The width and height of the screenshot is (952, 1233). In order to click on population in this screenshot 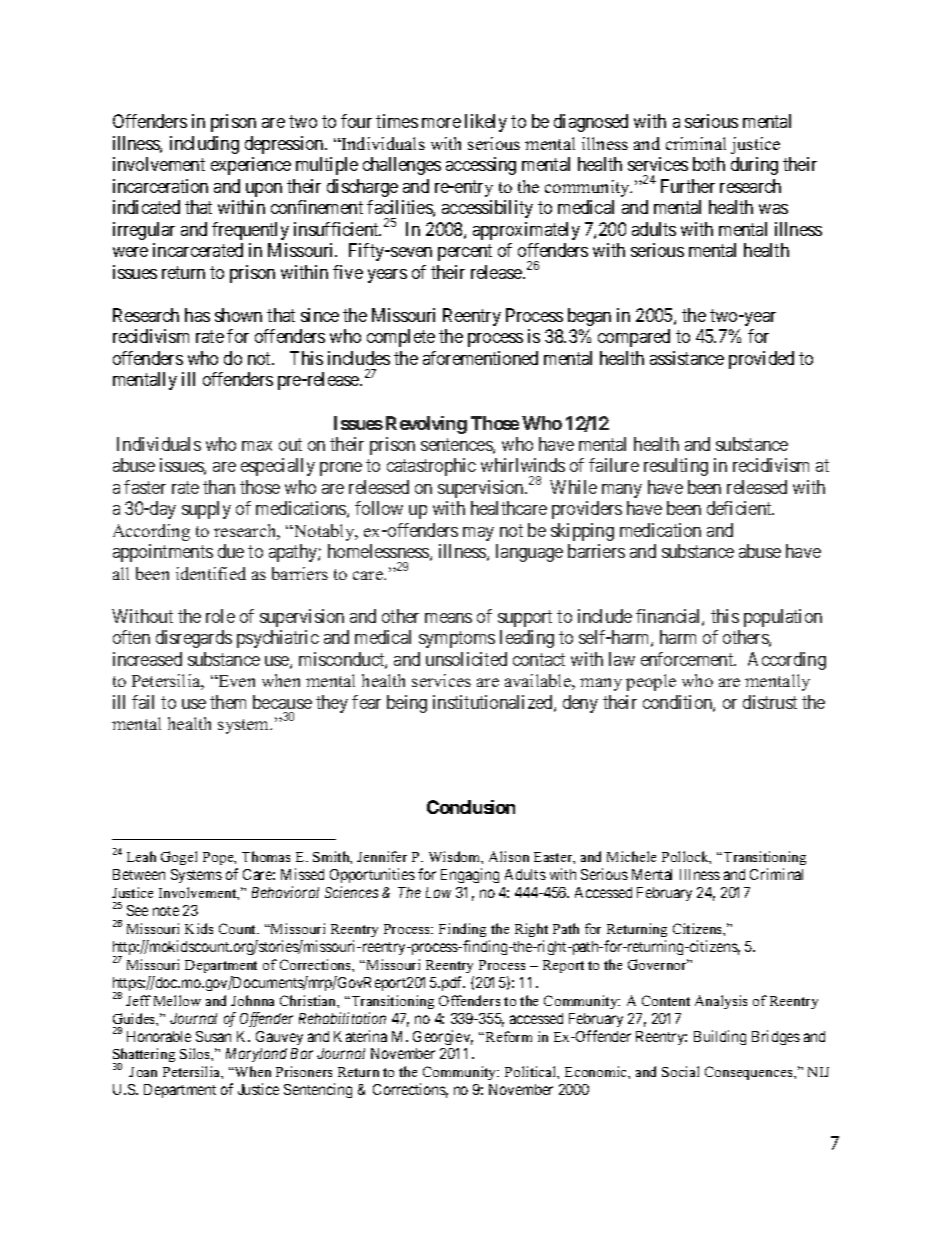, I will do `click(783, 618)`.
